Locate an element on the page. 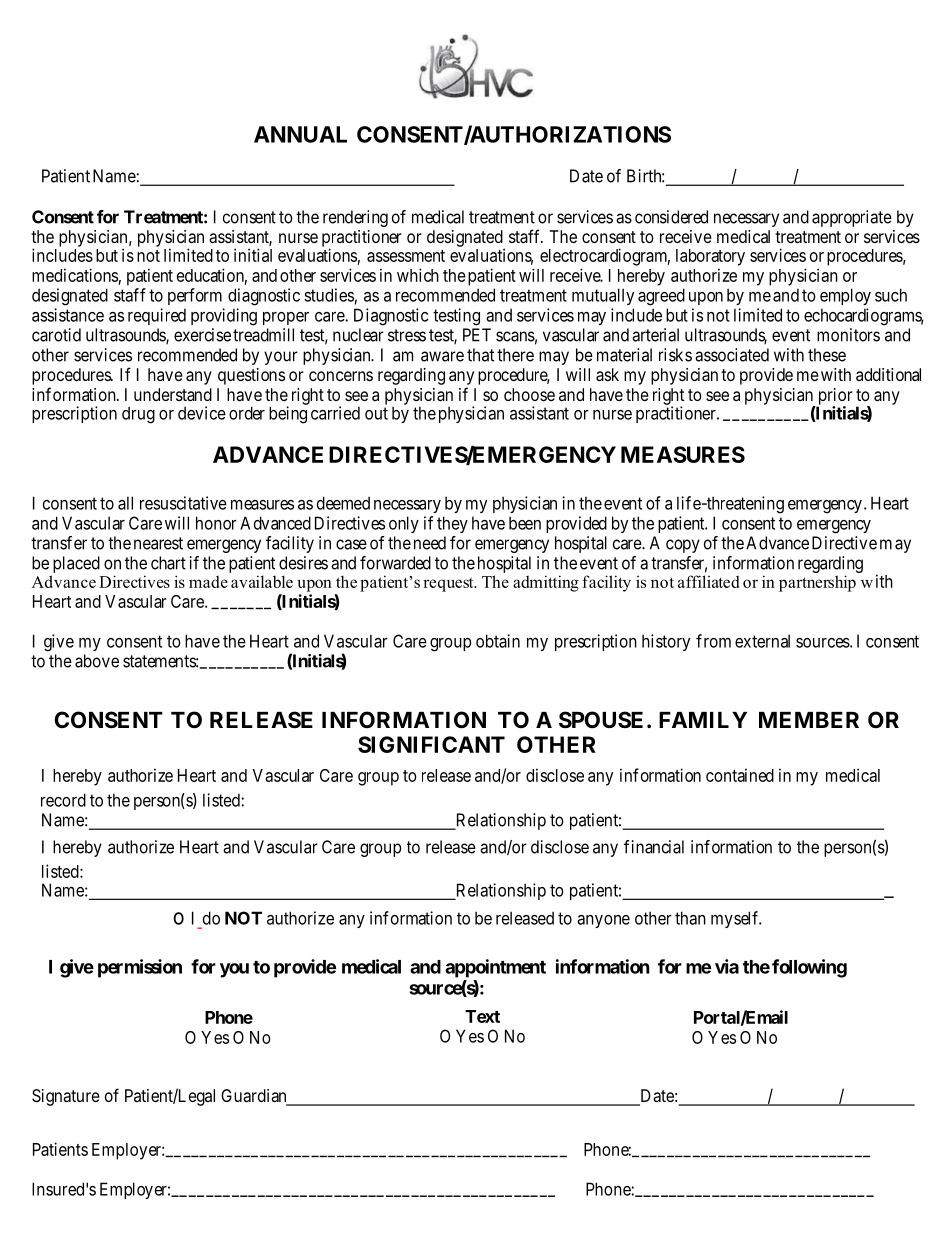 The image size is (952, 1233). appropriate is located at coordinates (852, 218).
